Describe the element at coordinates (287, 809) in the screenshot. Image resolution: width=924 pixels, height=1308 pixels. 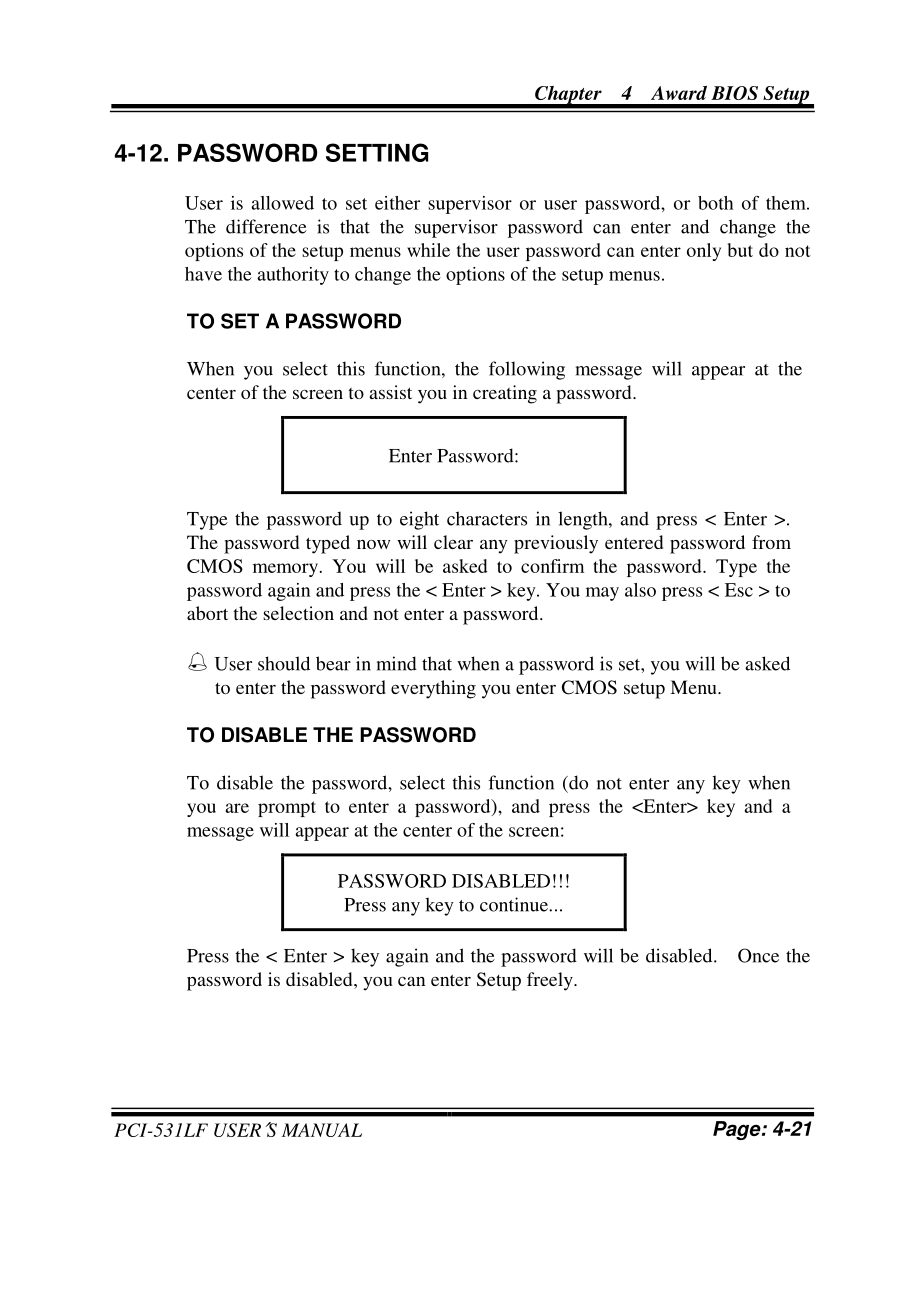
I see `prompt` at that location.
